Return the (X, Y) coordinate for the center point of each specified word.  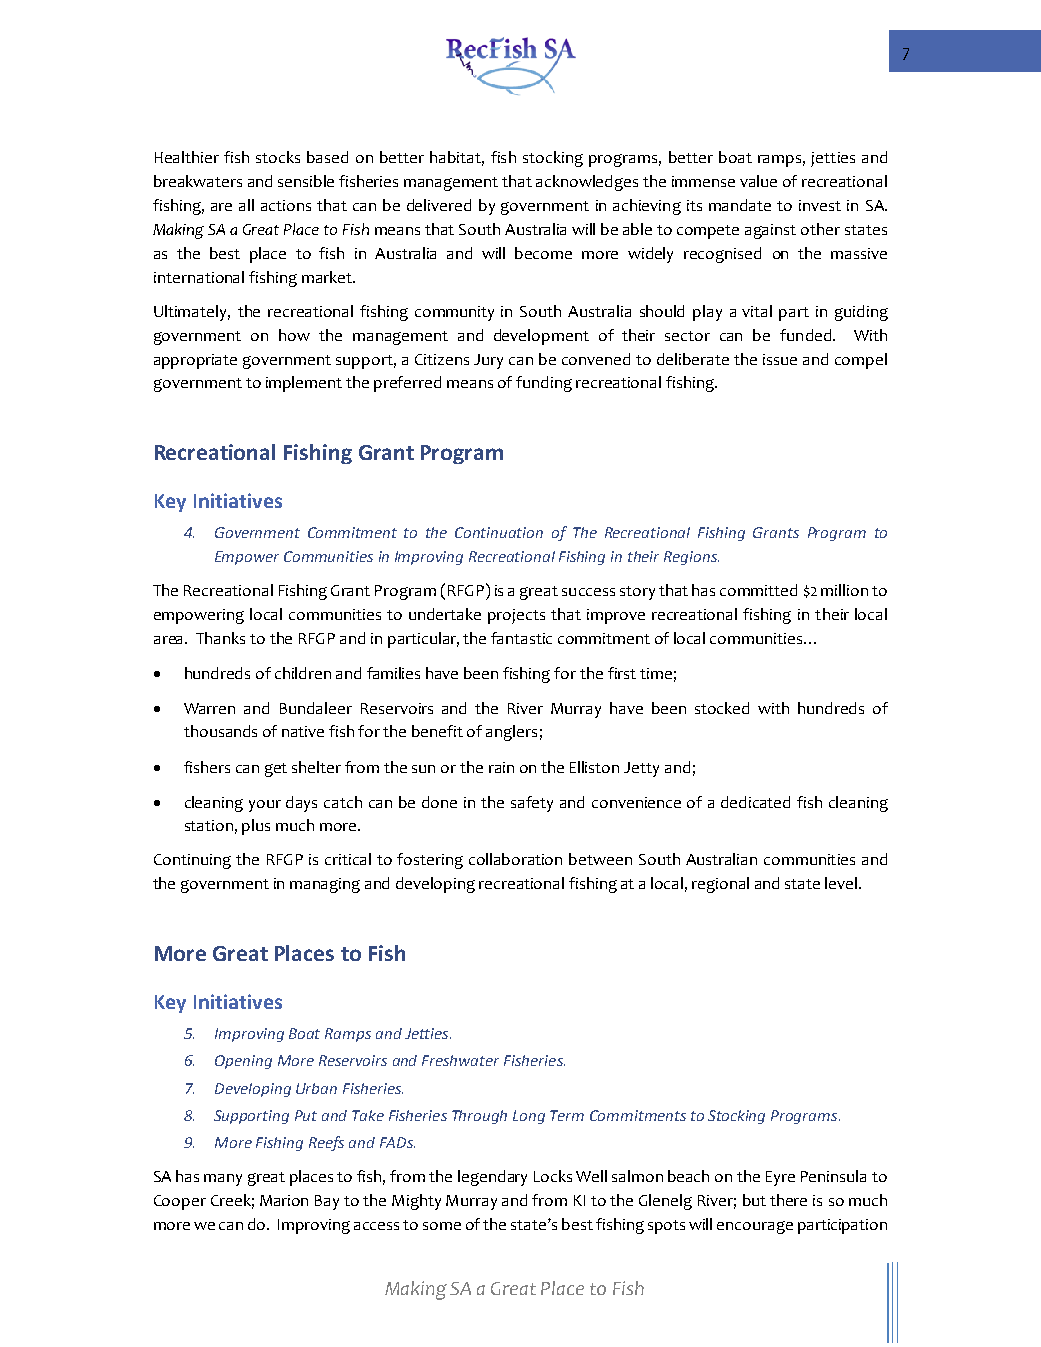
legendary (492, 1178)
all (246, 205)
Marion (284, 1200)
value (758, 181)
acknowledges (587, 183)
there (788, 1200)
